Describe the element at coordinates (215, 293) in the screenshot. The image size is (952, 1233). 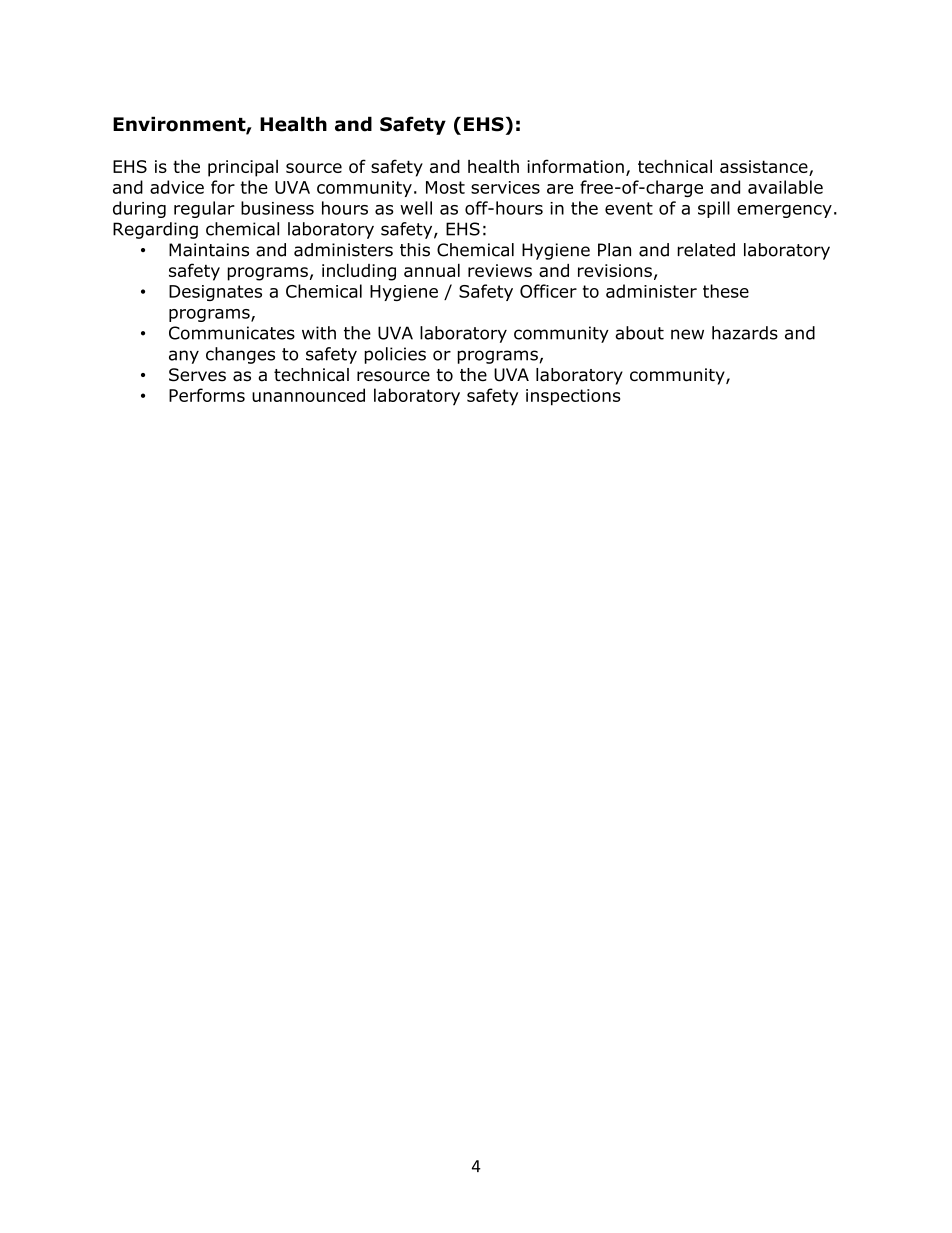
I see `Designates` at that location.
